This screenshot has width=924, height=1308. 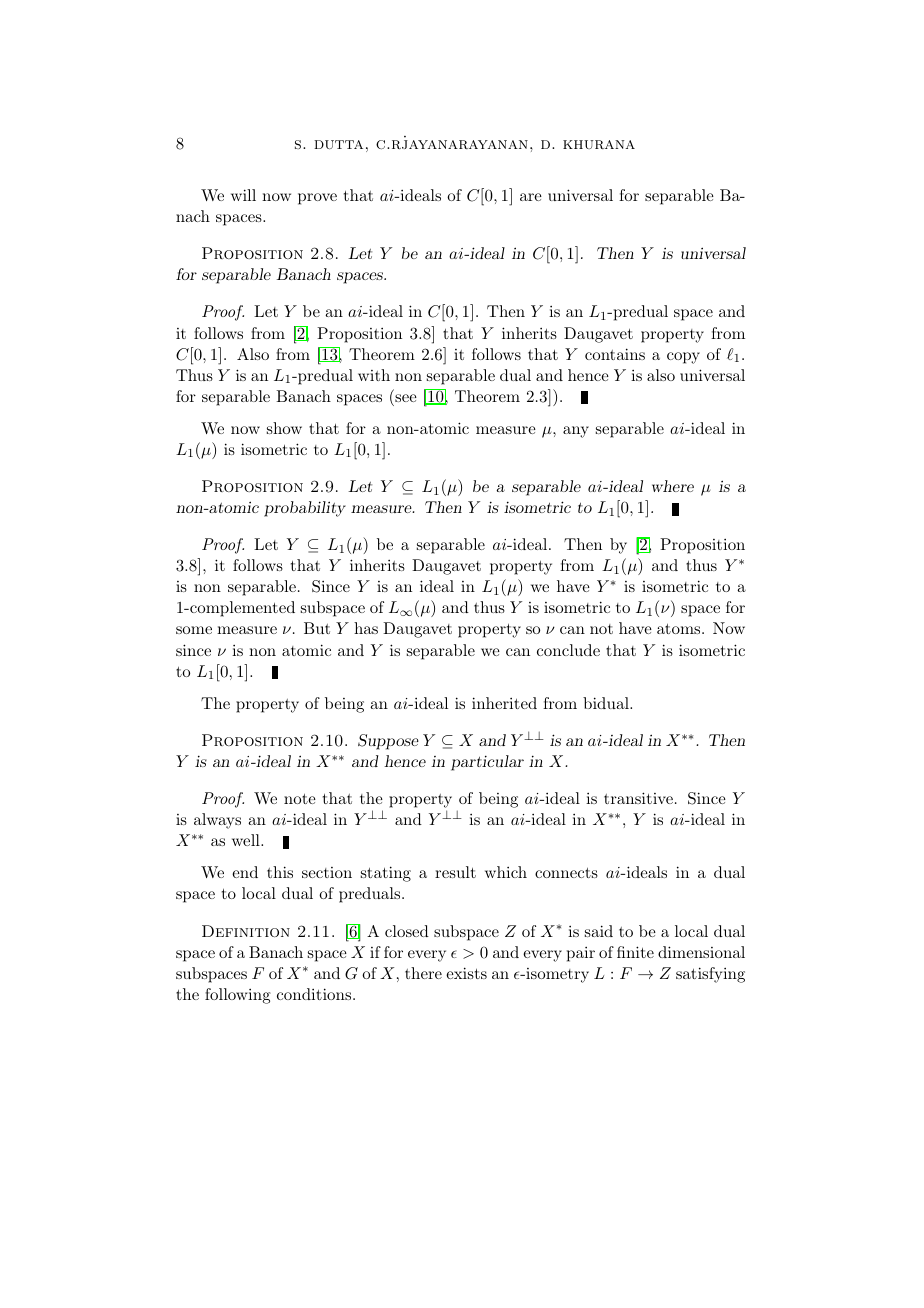 What do you see at coordinates (638, 798) in the screenshot?
I see `transitive` at bounding box center [638, 798].
